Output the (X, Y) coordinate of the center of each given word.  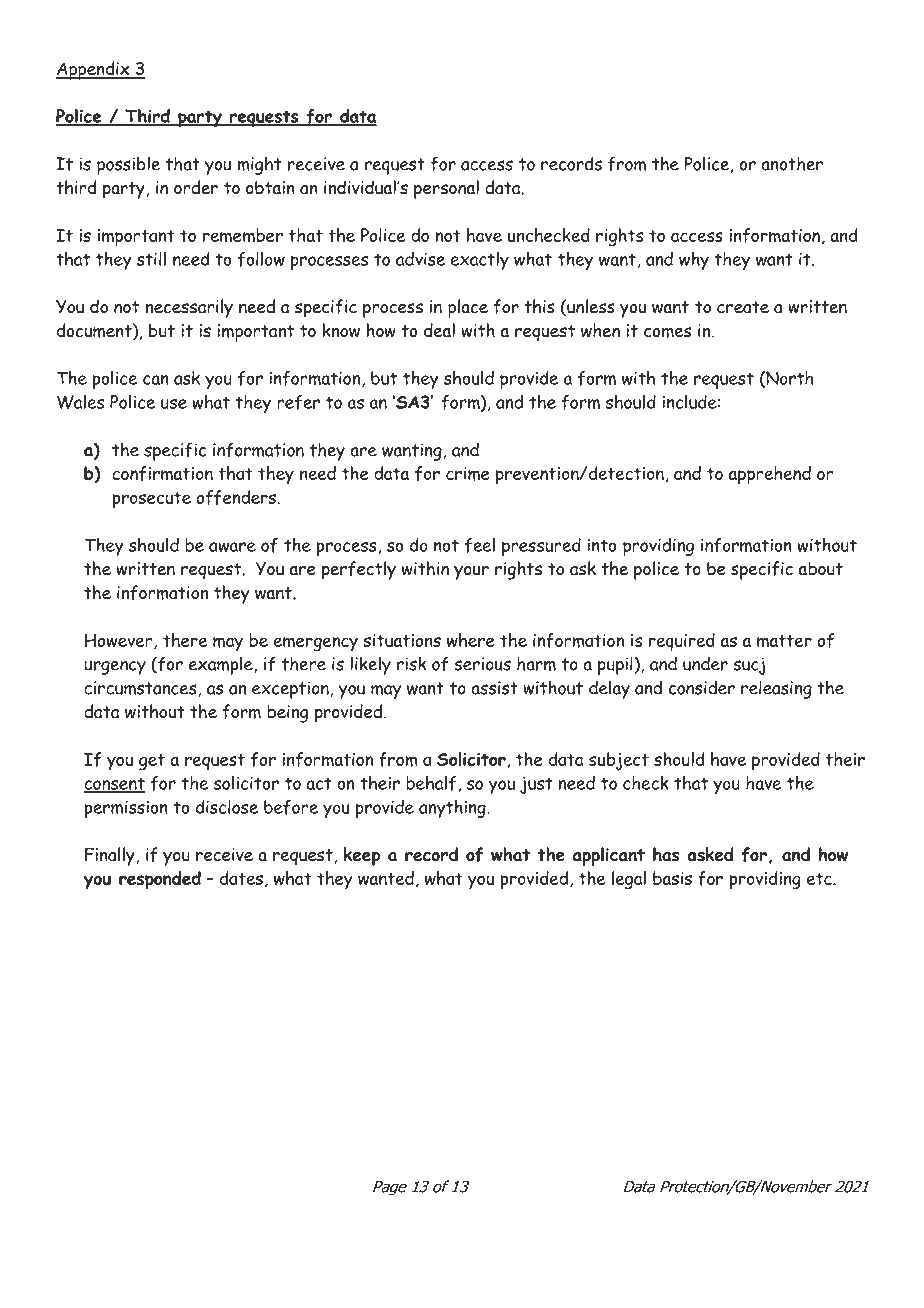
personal (446, 189)
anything (453, 809)
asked (710, 854)
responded (160, 880)
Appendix (94, 70)
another (792, 163)
